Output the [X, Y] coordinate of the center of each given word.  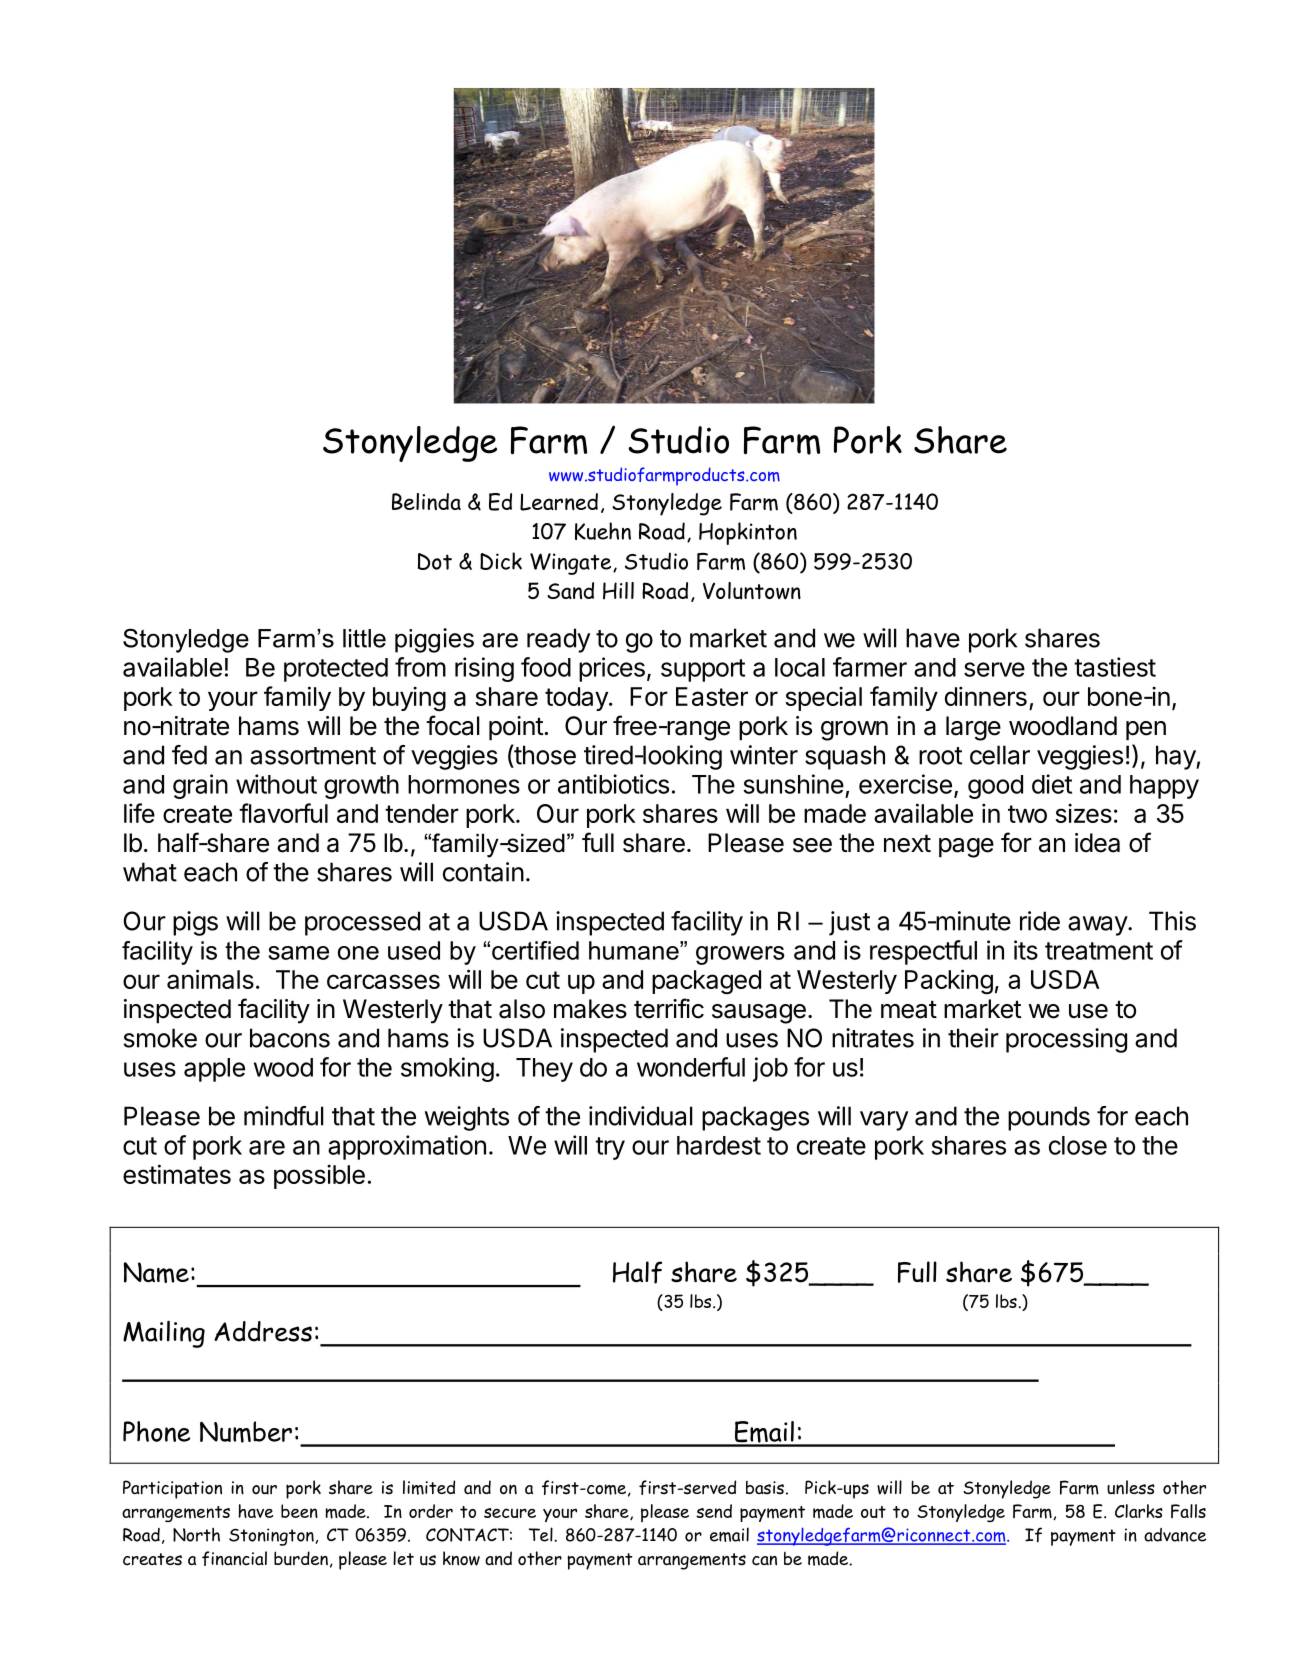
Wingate [572, 564]
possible [319, 1176]
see [812, 845]
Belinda [426, 501]
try [610, 1148]
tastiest [1115, 667]
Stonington [271, 1537]
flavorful [283, 813]
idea [1097, 843]
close [1078, 1145]
